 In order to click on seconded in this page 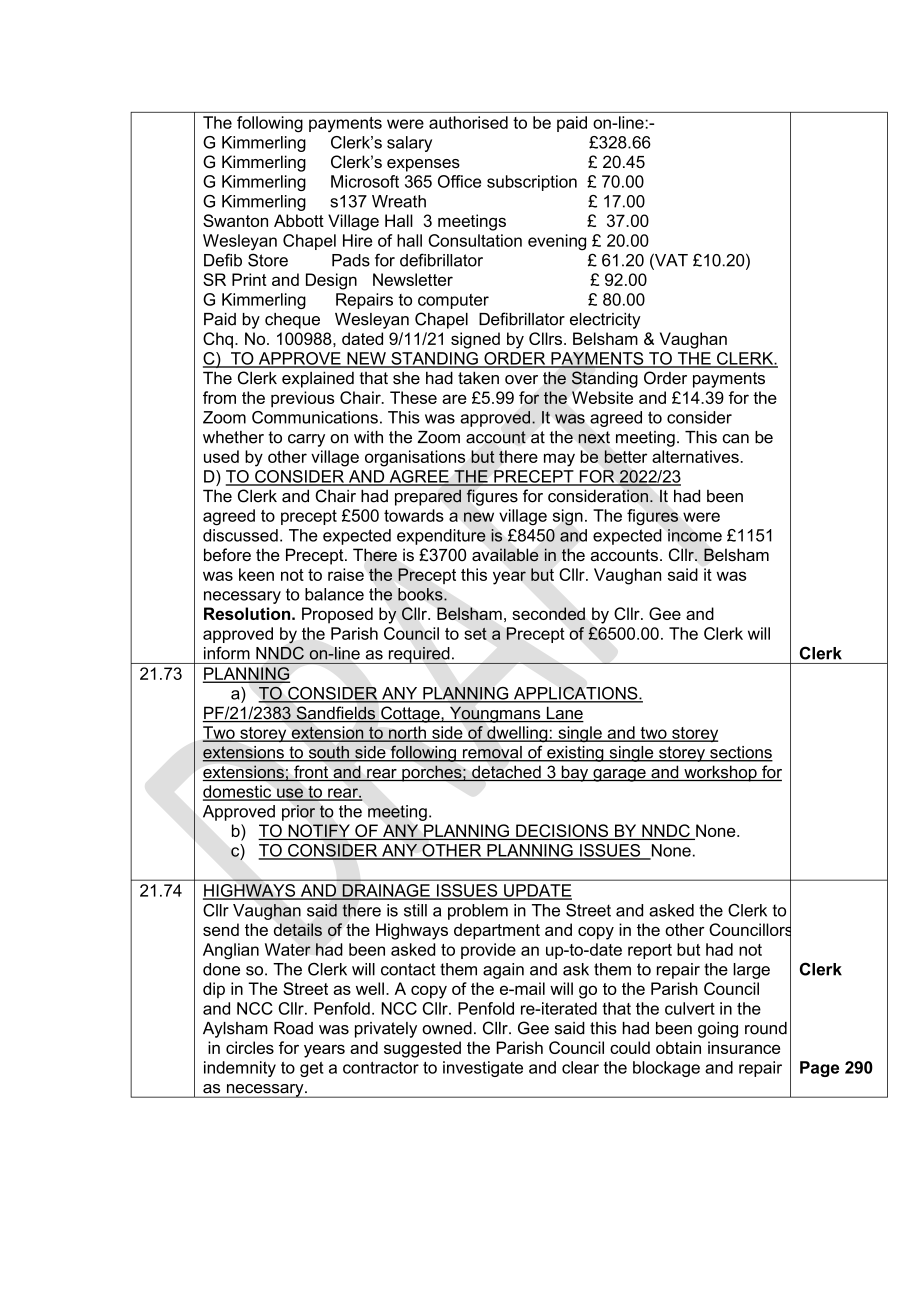, I will do `click(548, 613)`.
